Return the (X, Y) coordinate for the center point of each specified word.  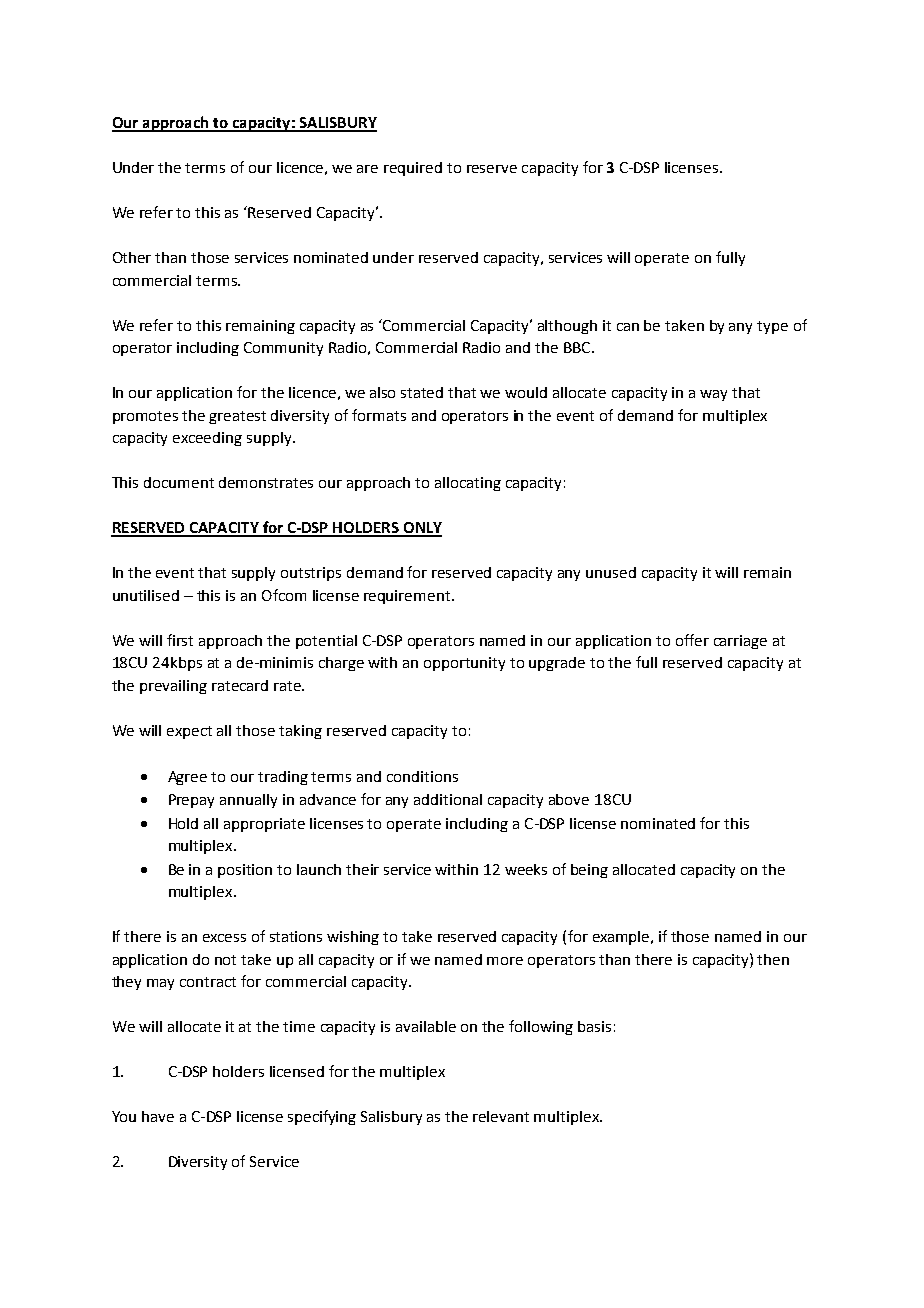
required (413, 169)
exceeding (207, 439)
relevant (501, 1116)
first (180, 640)
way (713, 395)
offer (692, 640)
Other (132, 257)
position (245, 871)
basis (594, 1026)
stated (422, 392)
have (158, 1116)
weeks (526, 869)
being (589, 871)
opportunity (464, 664)
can (628, 327)
